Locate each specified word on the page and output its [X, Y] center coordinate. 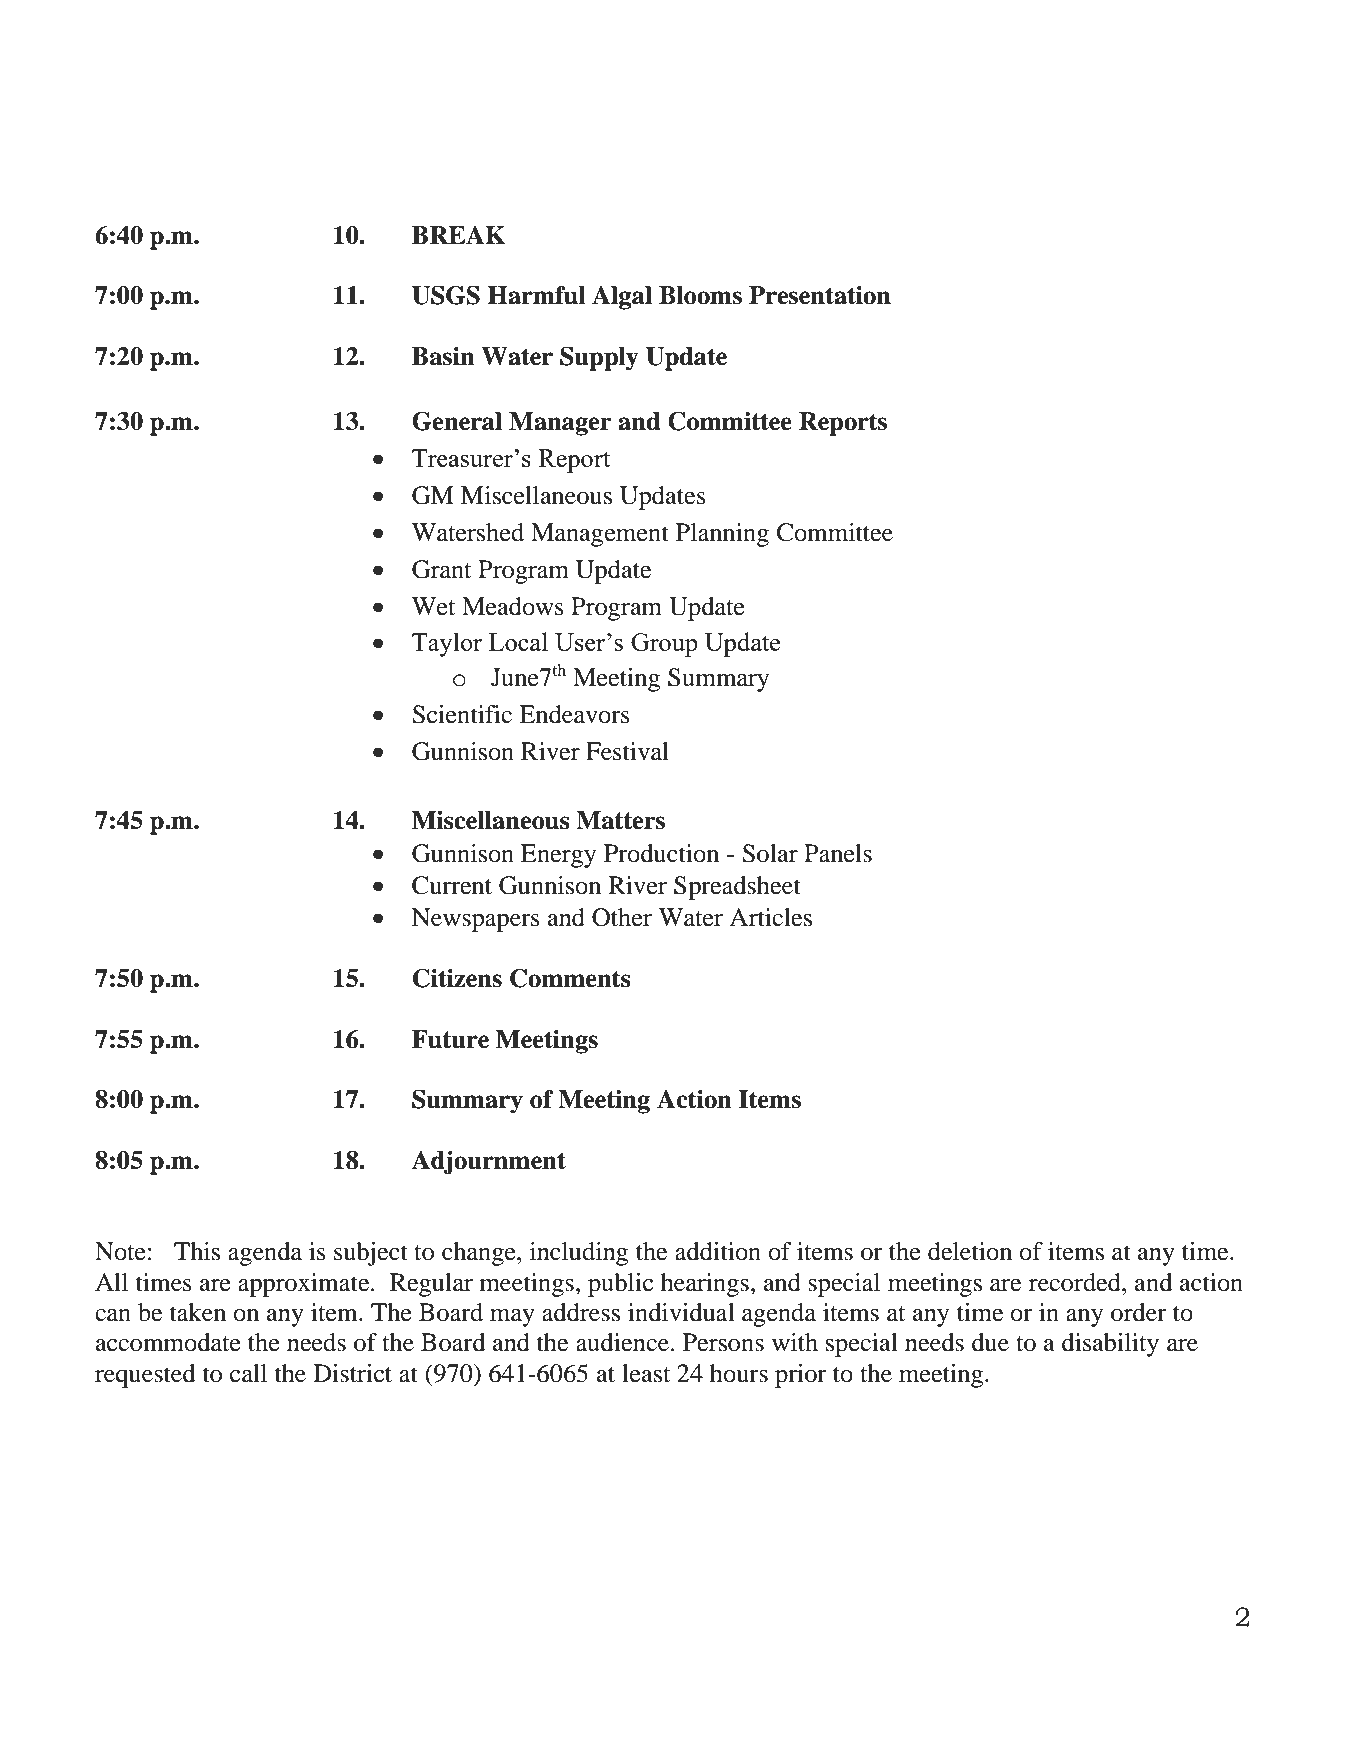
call [248, 1373]
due [990, 1342]
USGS [446, 295]
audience [622, 1342]
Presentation [820, 295]
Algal [622, 298]
